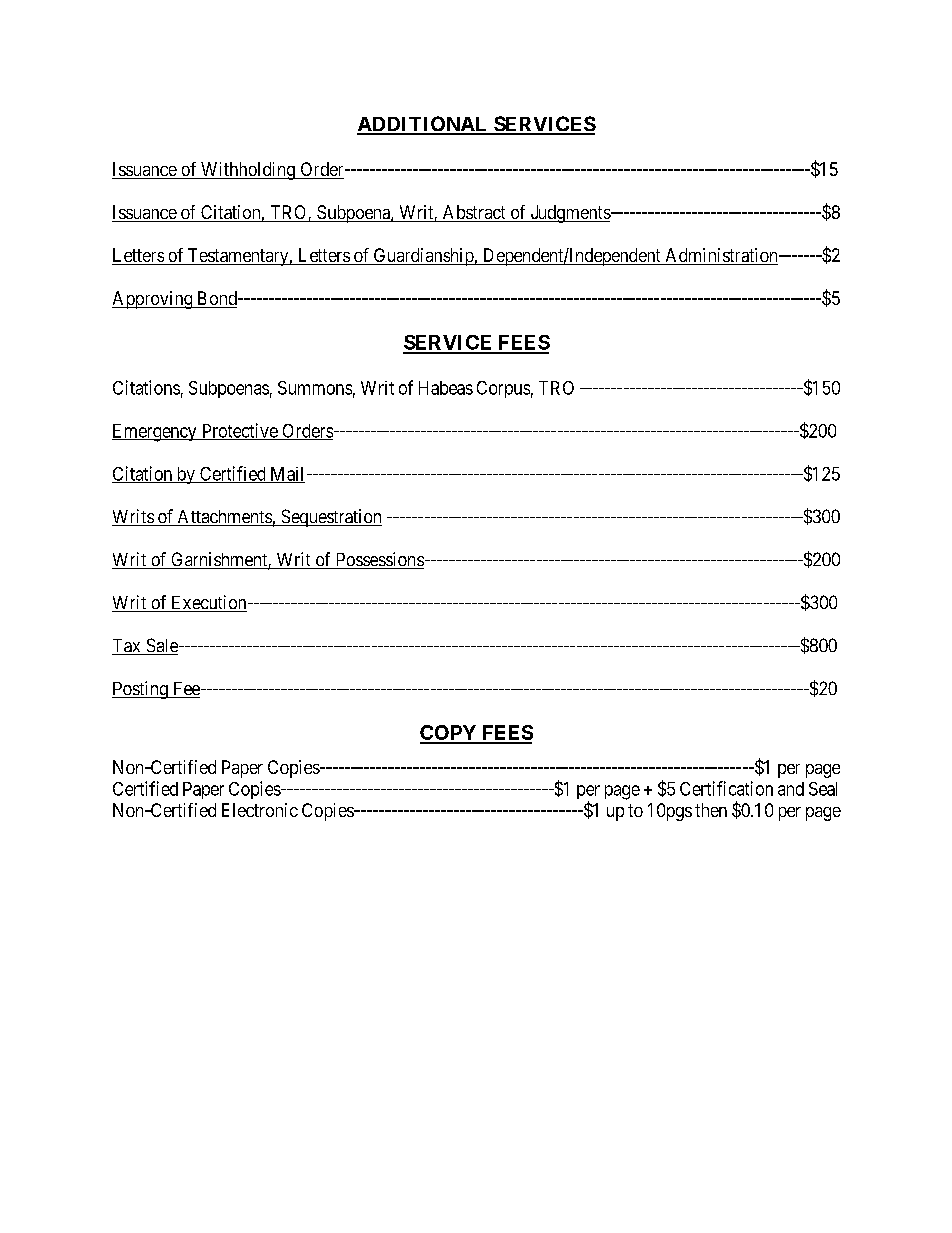  Describe the element at coordinates (446, 388) in the document. I see `Habeas` at that location.
